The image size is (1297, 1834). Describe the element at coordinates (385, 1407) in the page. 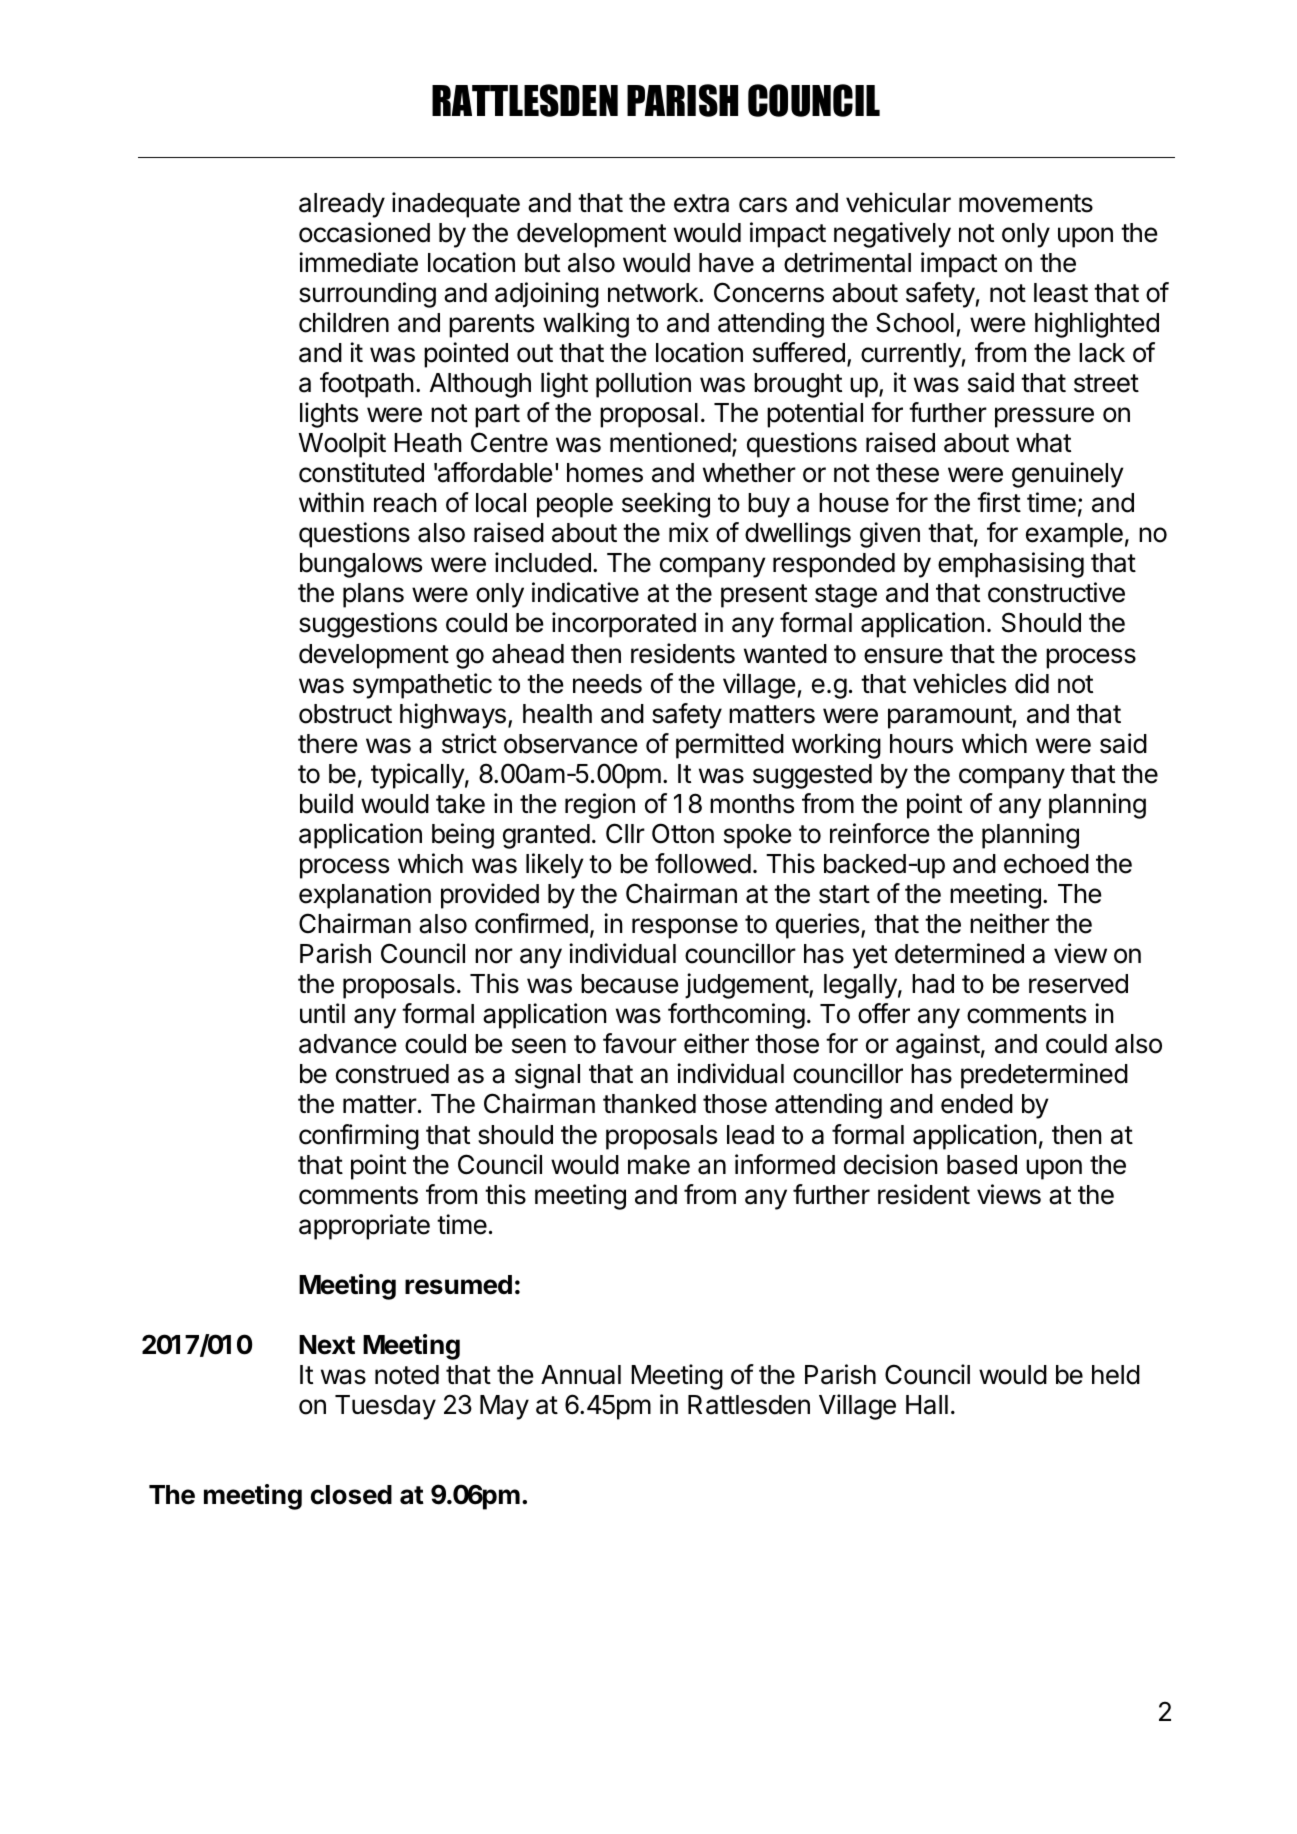

I see `Tuesday` at that location.
